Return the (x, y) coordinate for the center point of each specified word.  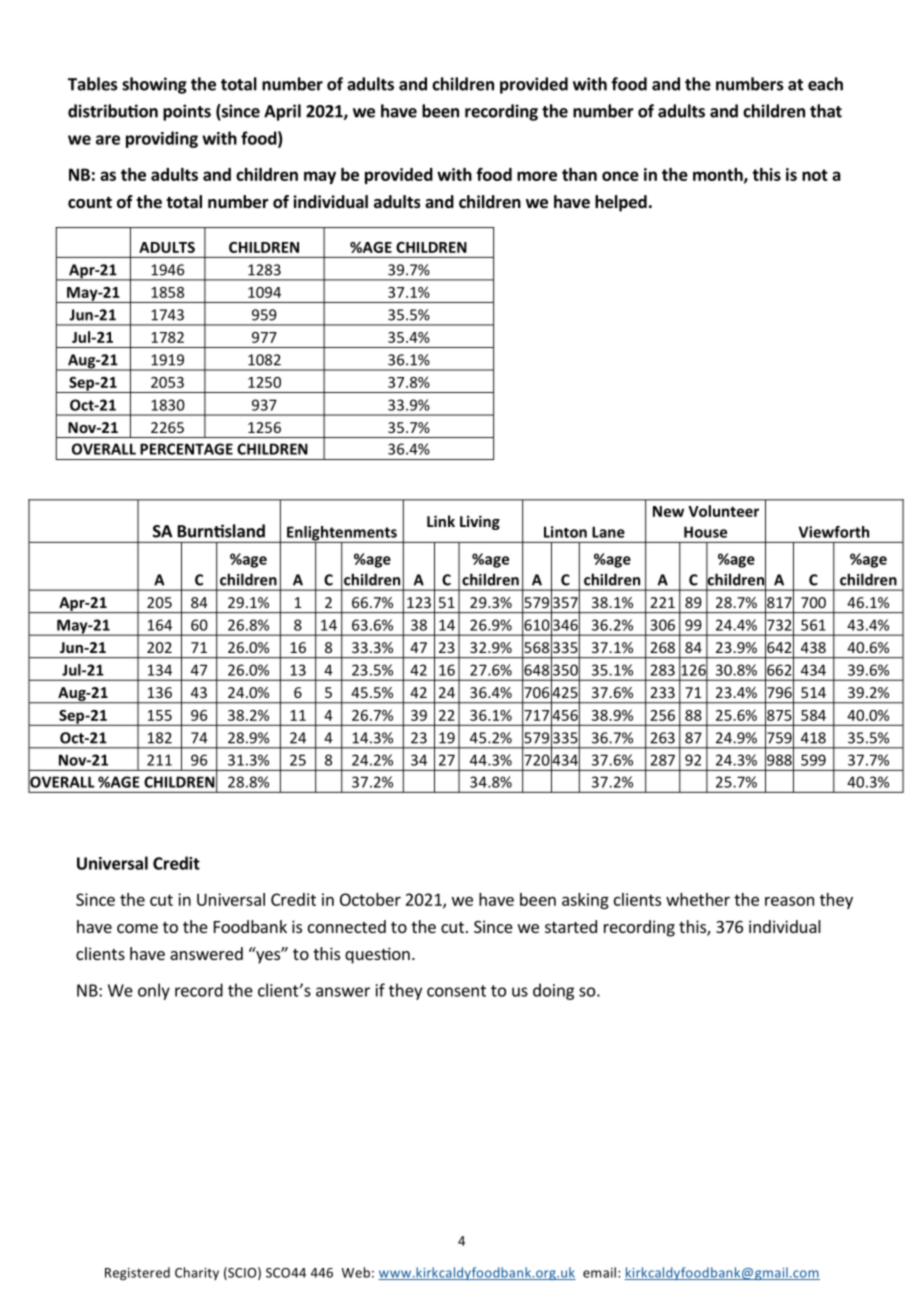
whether (698, 899)
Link (441, 521)
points (187, 112)
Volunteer (723, 511)
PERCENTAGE (186, 449)
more (537, 176)
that (826, 111)
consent (456, 991)
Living (480, 522)
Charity (197, 1273)
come (137, 928)
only (154, 991)
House (705, 532)
